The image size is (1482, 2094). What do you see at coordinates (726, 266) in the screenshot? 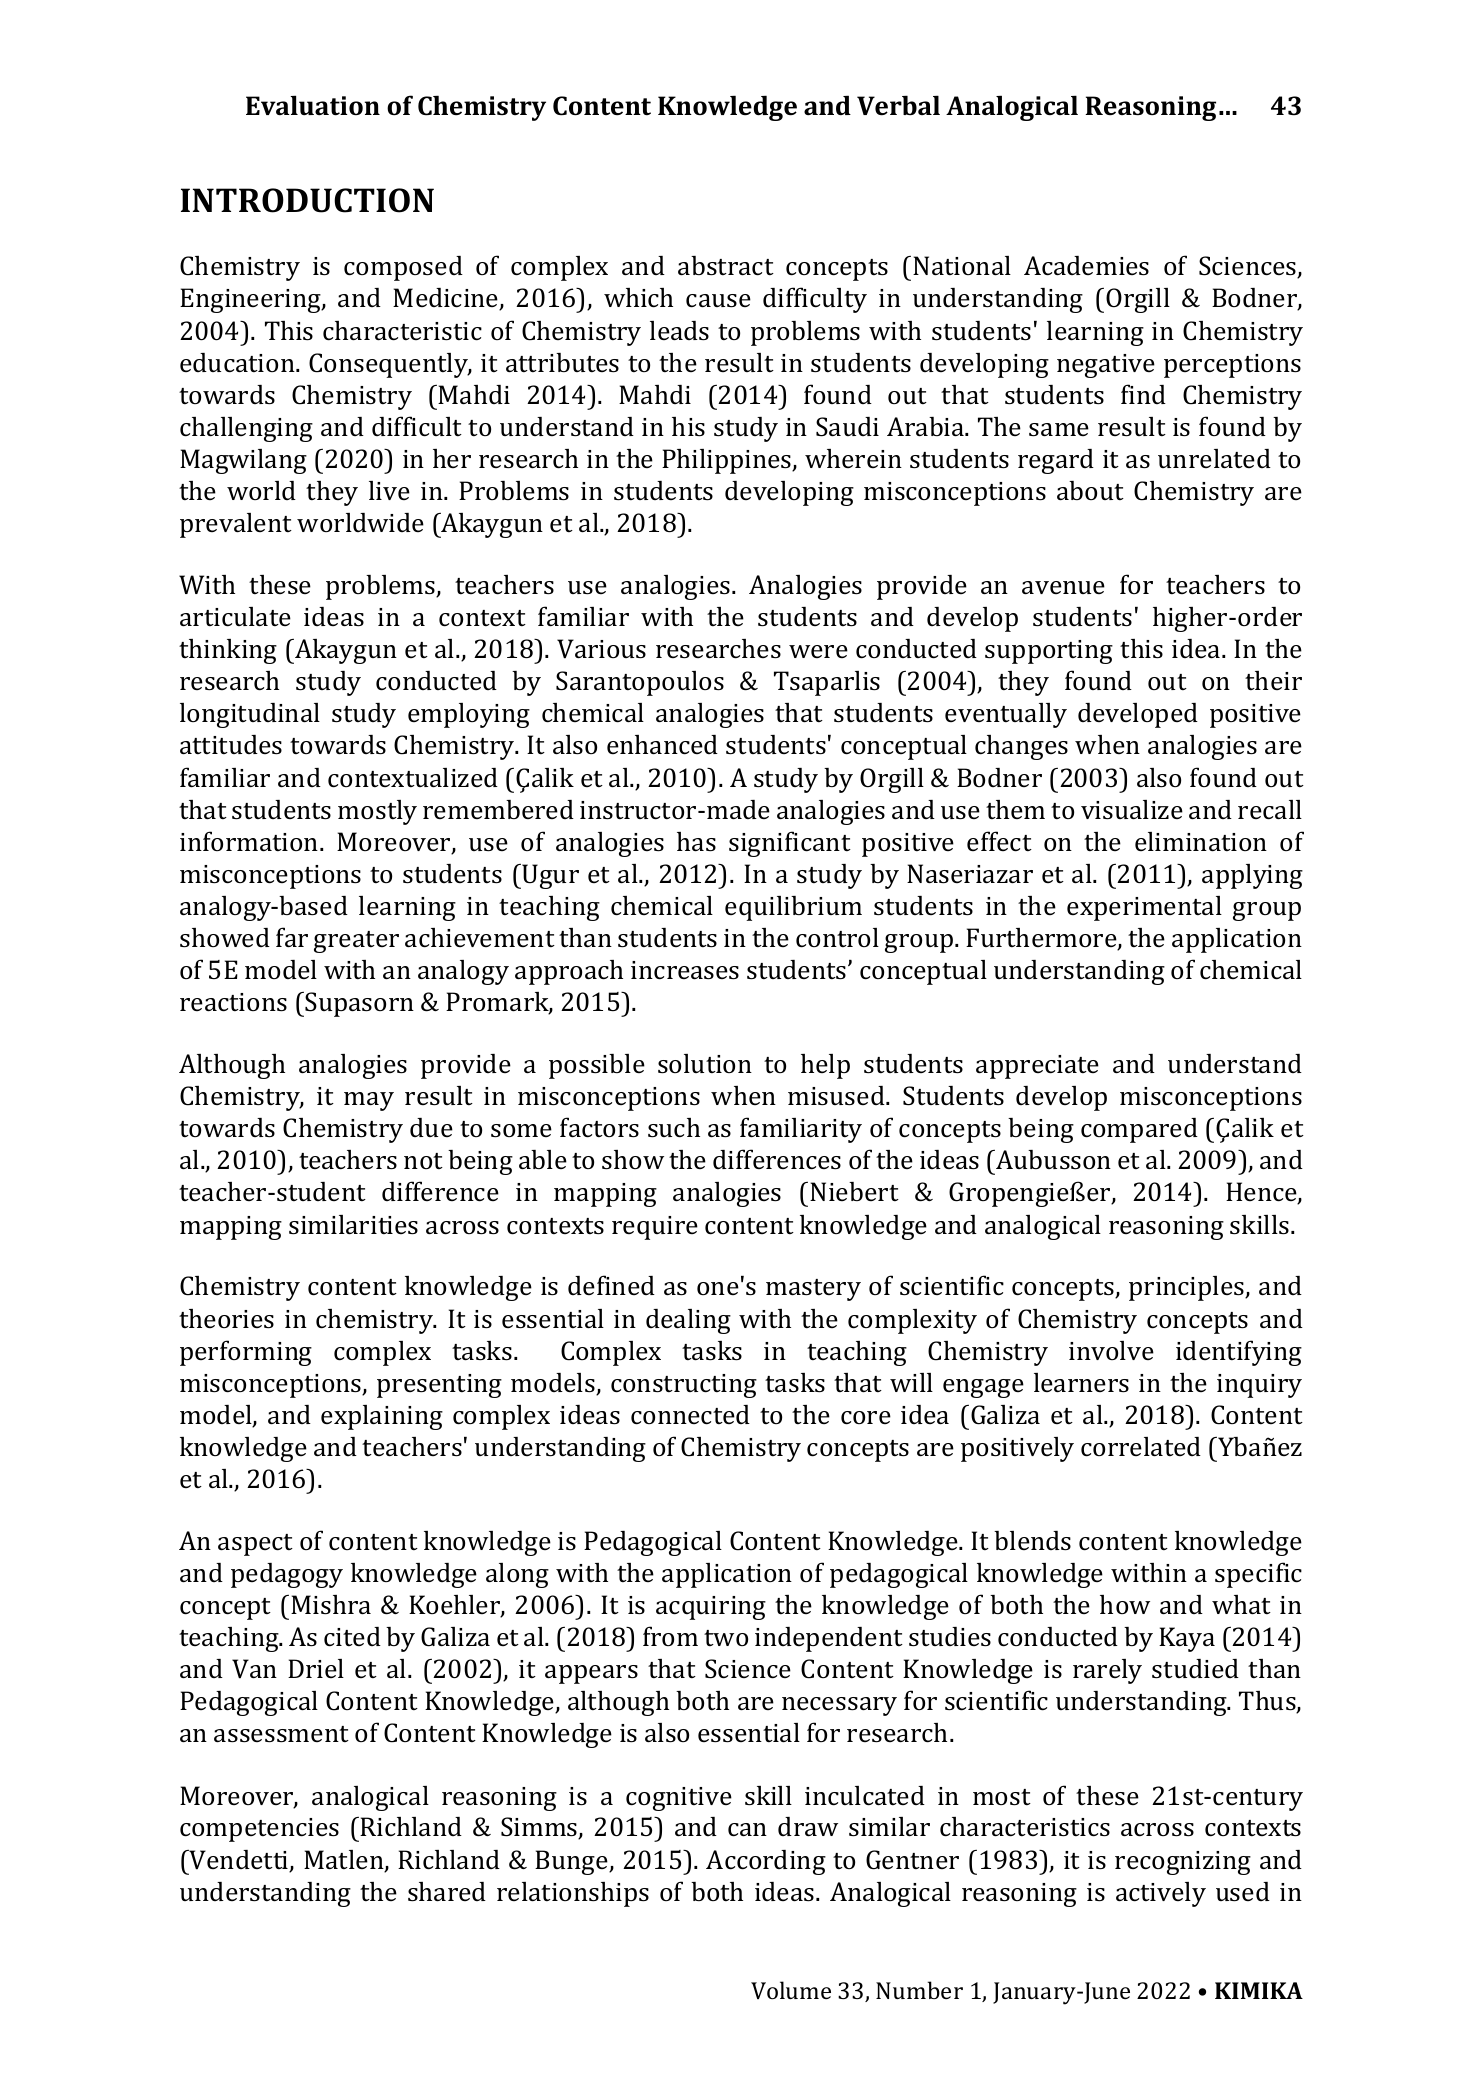
I see `abstract` at bounding box center [726, 266].
